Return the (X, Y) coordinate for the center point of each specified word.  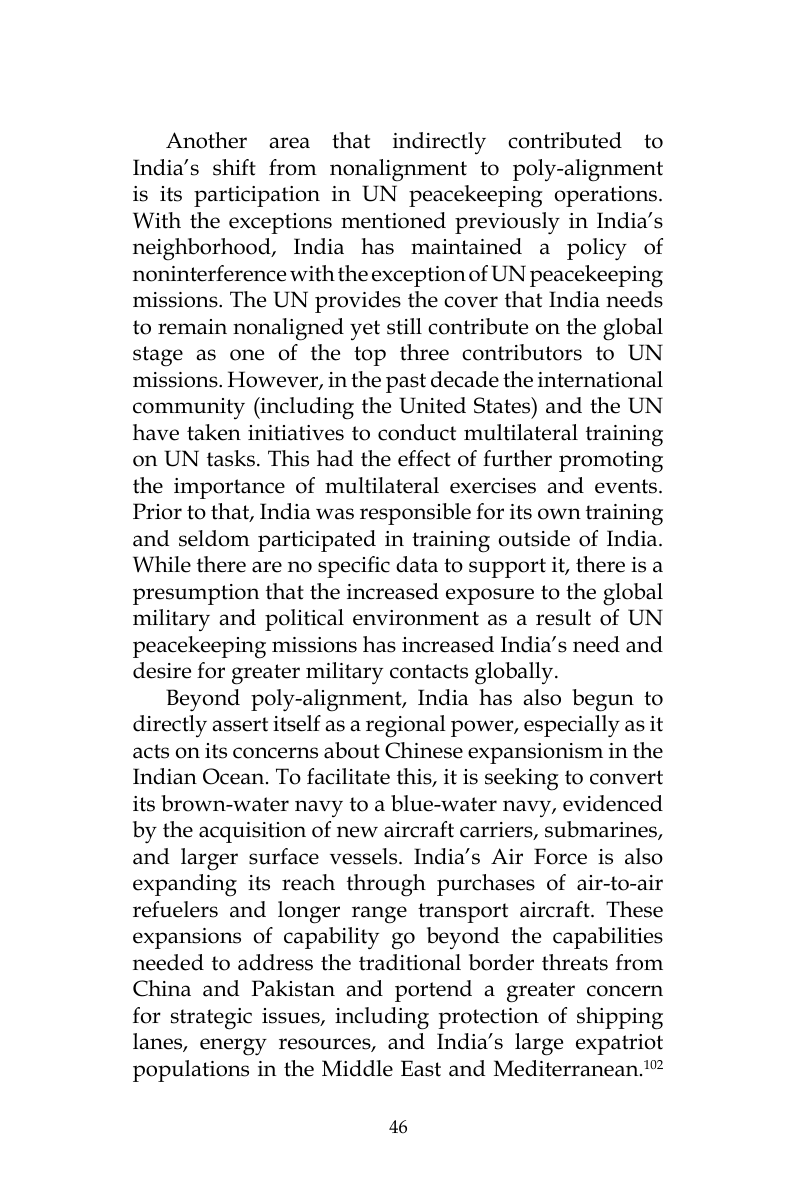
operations (607, 196)
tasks (231, 458)
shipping (620, 1018)
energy (233, 1047)
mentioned (393, 220)
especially (572, 726)
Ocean (235, 776)
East (421, 1068)
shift (234, 167)
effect (424, 458)
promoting (611, 462)
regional (406, 726)
